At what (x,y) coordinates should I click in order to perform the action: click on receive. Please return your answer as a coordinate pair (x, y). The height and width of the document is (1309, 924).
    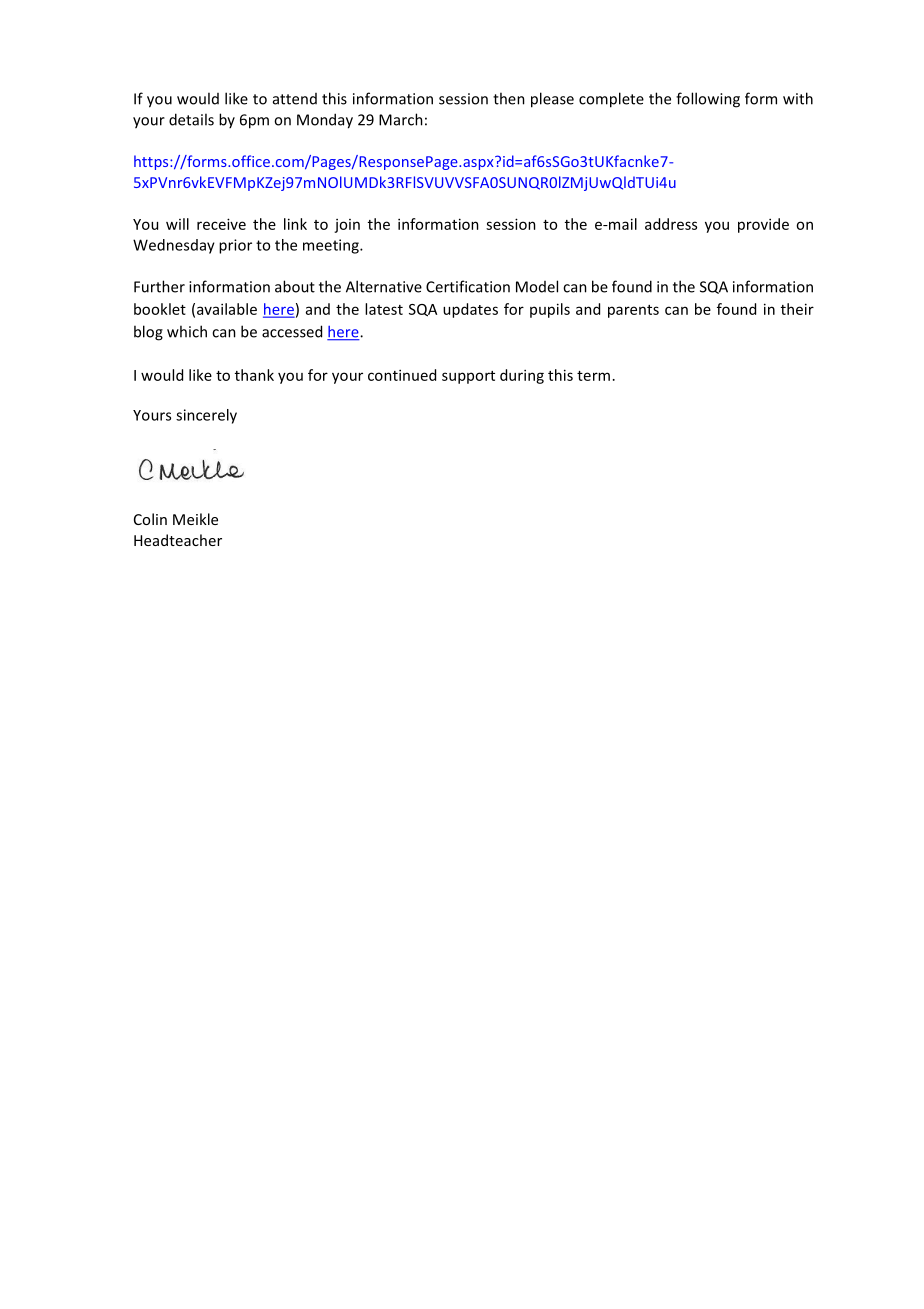
    Looking at the image, I should click on (221, 224).
